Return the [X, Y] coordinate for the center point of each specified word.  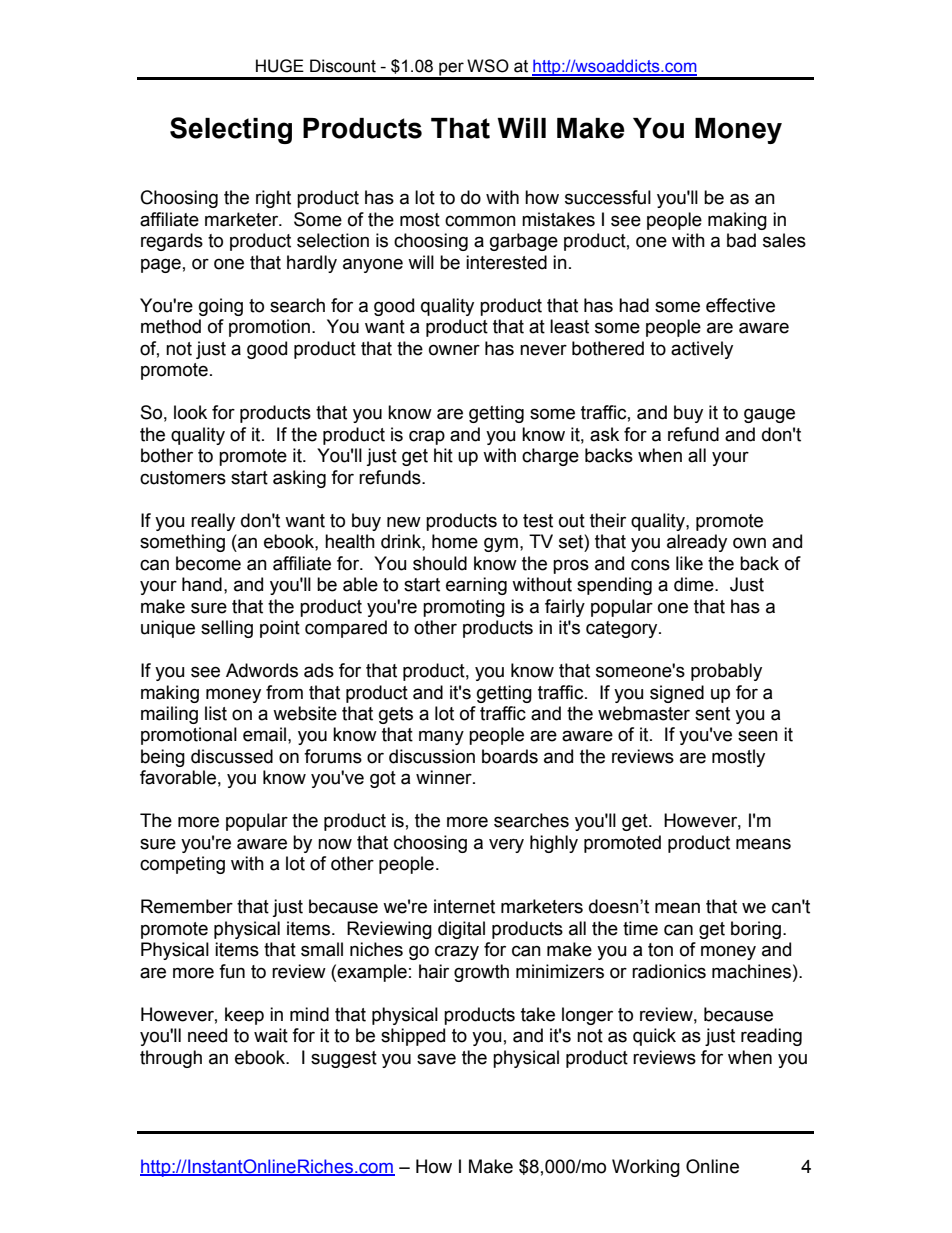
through [171, 1059]
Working [646, 1168]
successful [608, 197]
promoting [464, 608]
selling [227, 629]
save [436, 1059]
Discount [343, 66]
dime [695, 584]
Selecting [231, 130]
